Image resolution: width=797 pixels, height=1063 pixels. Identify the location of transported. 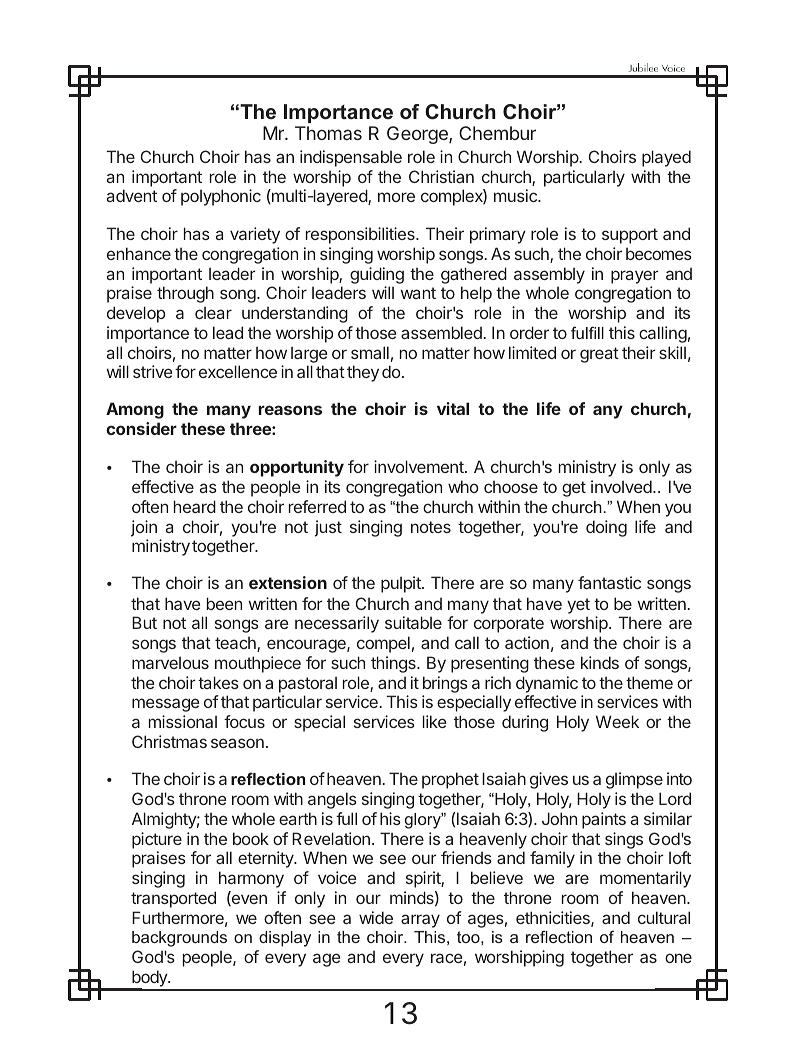
(173, 899).
